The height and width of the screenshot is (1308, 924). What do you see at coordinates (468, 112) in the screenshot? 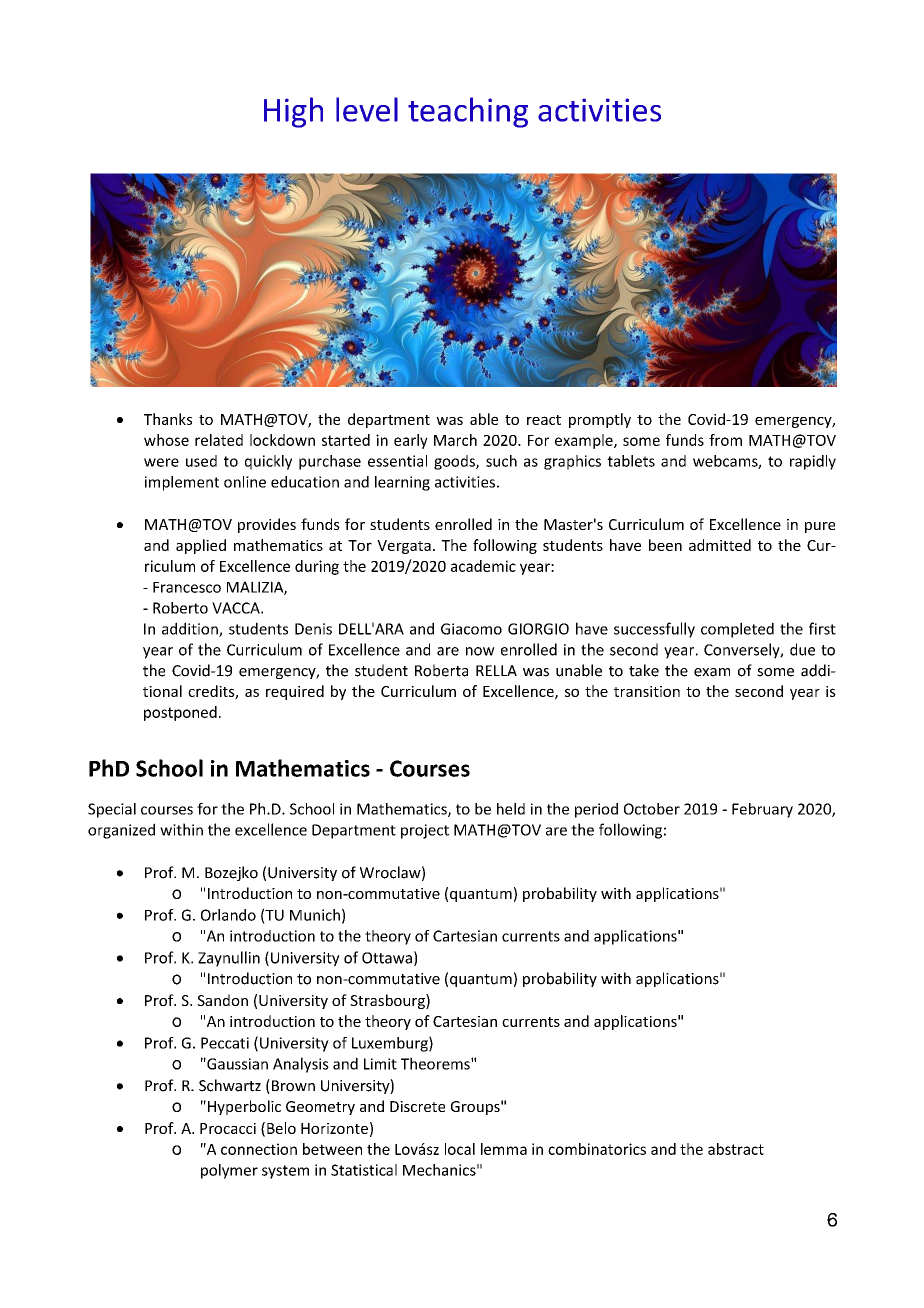
I see `teaching` at bounding box center [468, 112].
